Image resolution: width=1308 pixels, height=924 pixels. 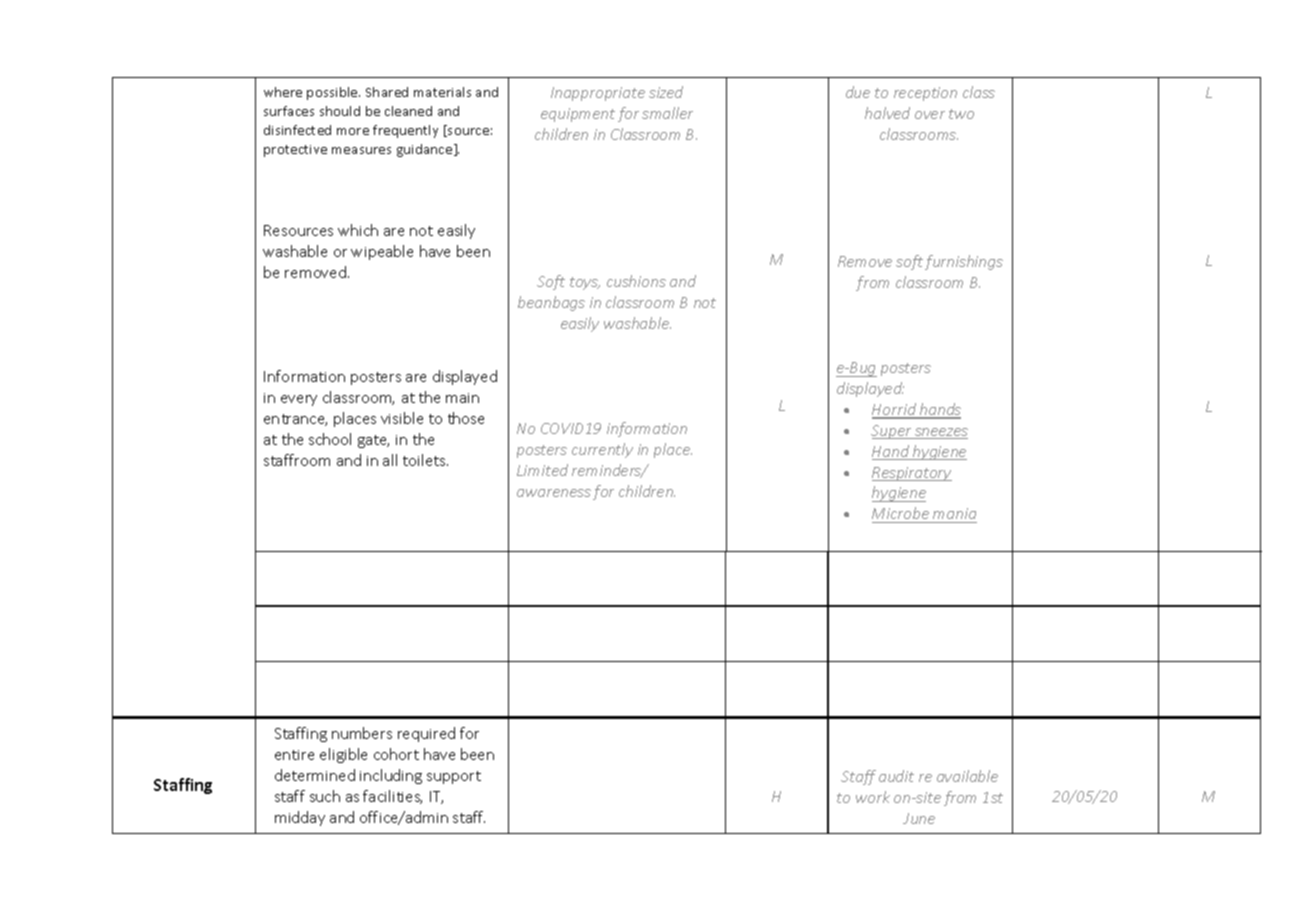 What do you see at coordinates (330, 439) in the image?
I see `school` at bounding box center [330, 439].
